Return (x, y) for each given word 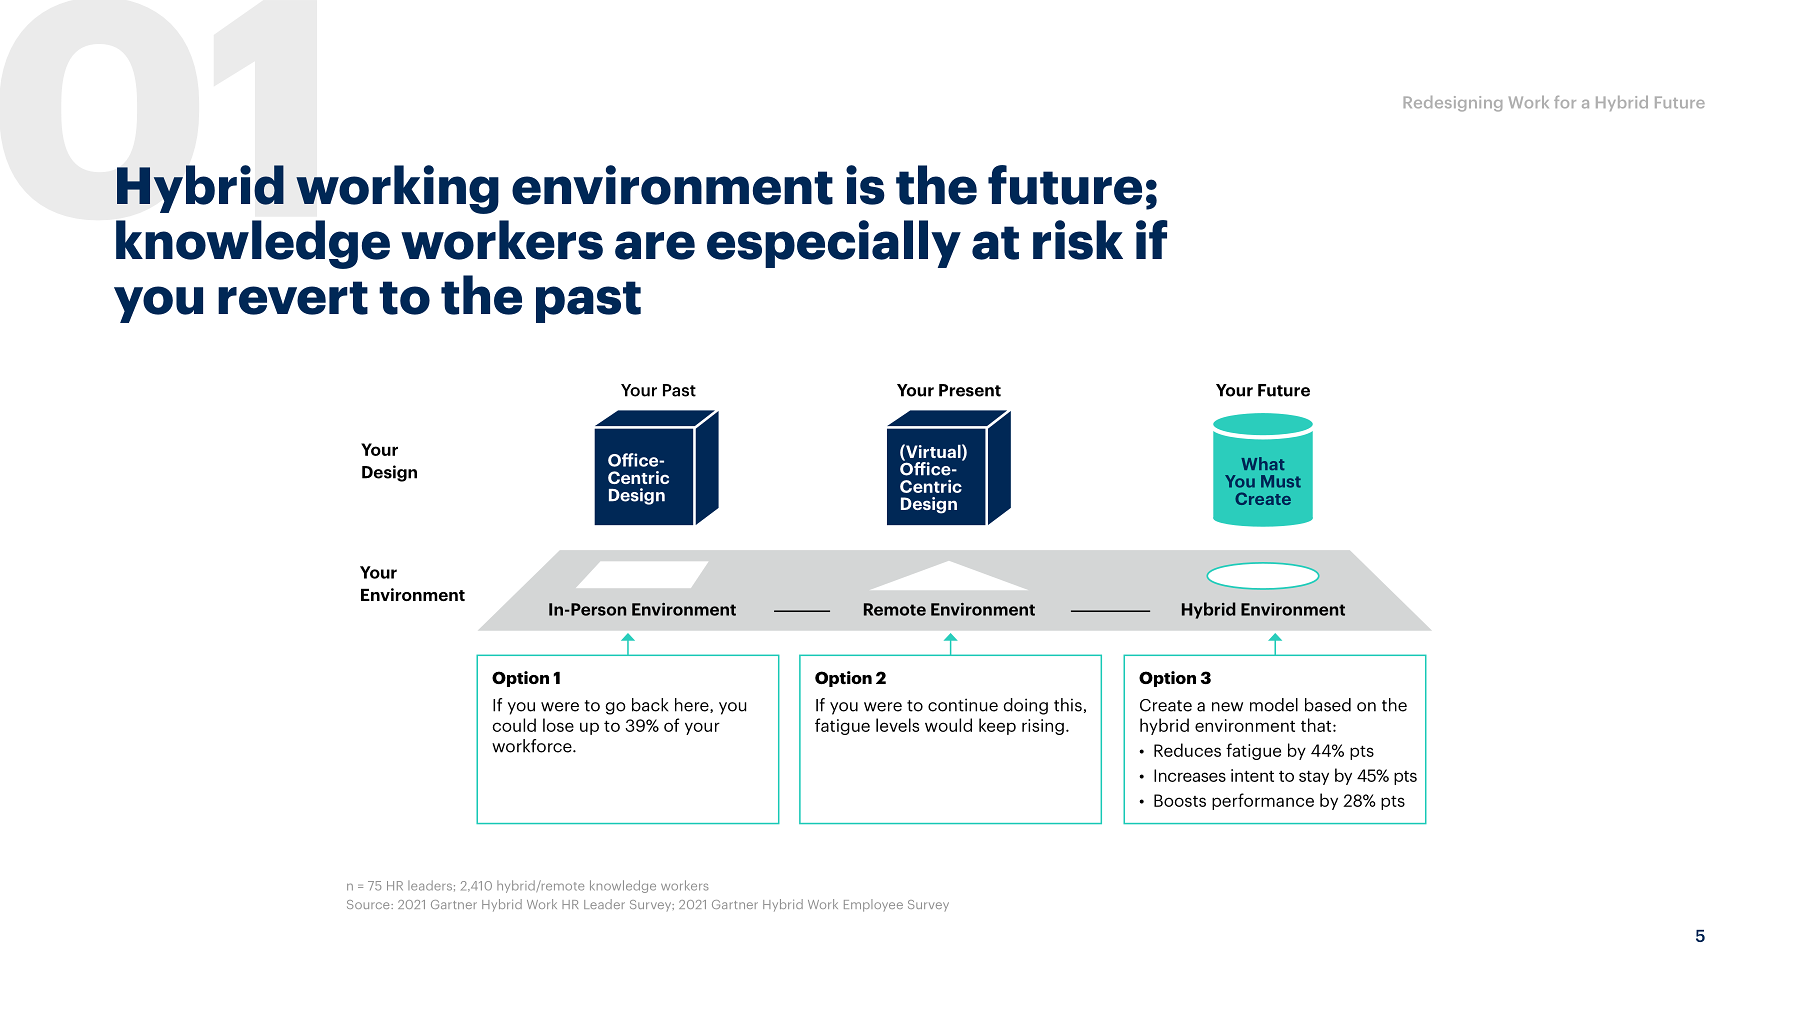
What (1262, 463)
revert (293, 298)
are (655, 245)
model (1274, 705)
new (1227, 707)
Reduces (1187, 750)
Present (970, 390)
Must (1281, 481)
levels (897, 725)
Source (369, 904)
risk (1078, 240)
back (650, 705)
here (693, 705)
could (514, 725)
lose (558, 725)
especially (834, 244)
